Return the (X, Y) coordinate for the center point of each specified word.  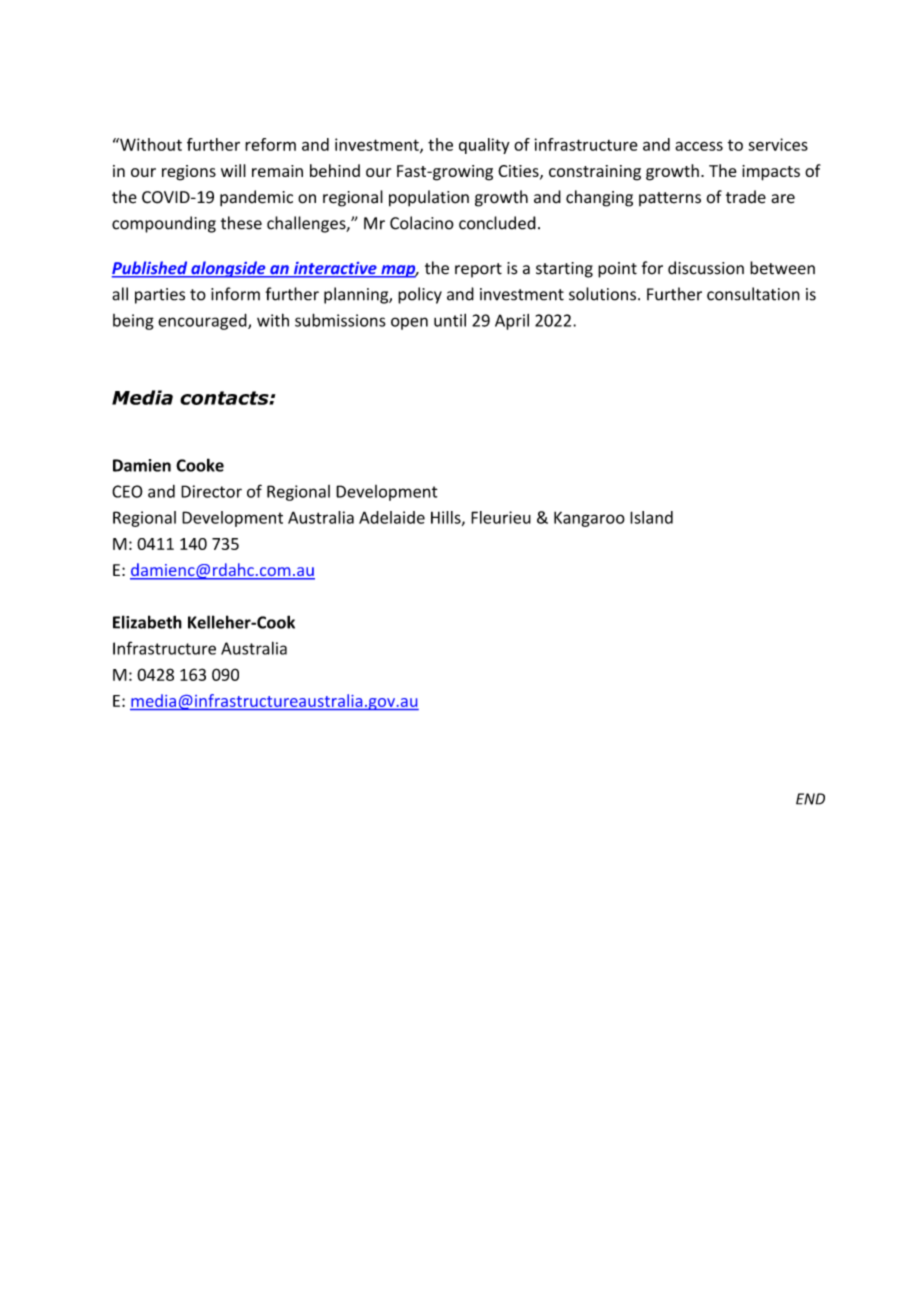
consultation (753, 294)
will (233, 170)
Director (211, 491)
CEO (127, 491)
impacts (771, 173)
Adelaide (392, 517)
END (810, 799)
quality (484, 146)
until (450, 320)
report (478, 270)
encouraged (203, 321)
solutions (604, 294)
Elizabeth (147, 622)
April (512, 322)
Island (651, 517)
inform (235, 294)
